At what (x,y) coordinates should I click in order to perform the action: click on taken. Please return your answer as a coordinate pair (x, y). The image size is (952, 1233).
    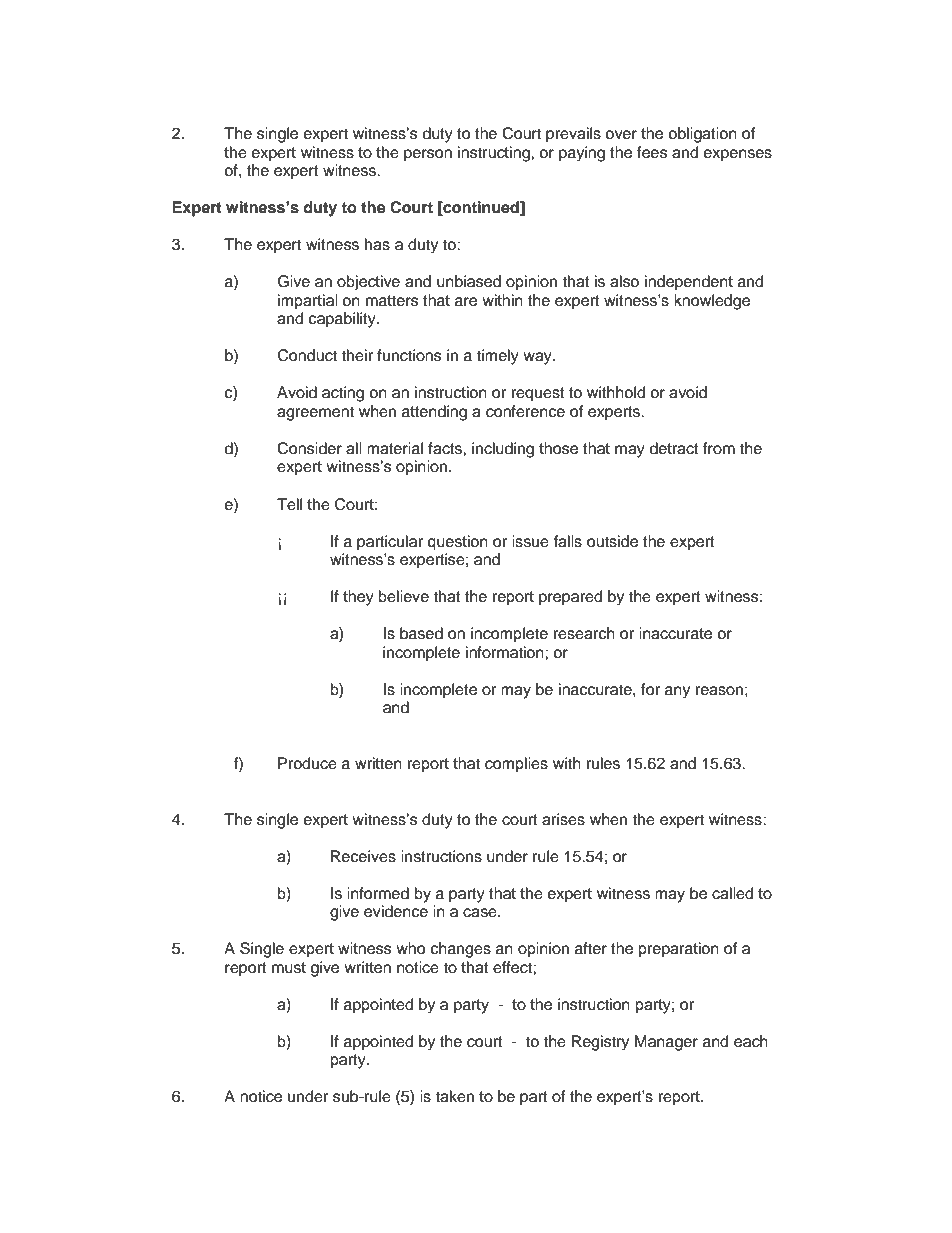
    Looking at the image, I should click on (454, 1096).
